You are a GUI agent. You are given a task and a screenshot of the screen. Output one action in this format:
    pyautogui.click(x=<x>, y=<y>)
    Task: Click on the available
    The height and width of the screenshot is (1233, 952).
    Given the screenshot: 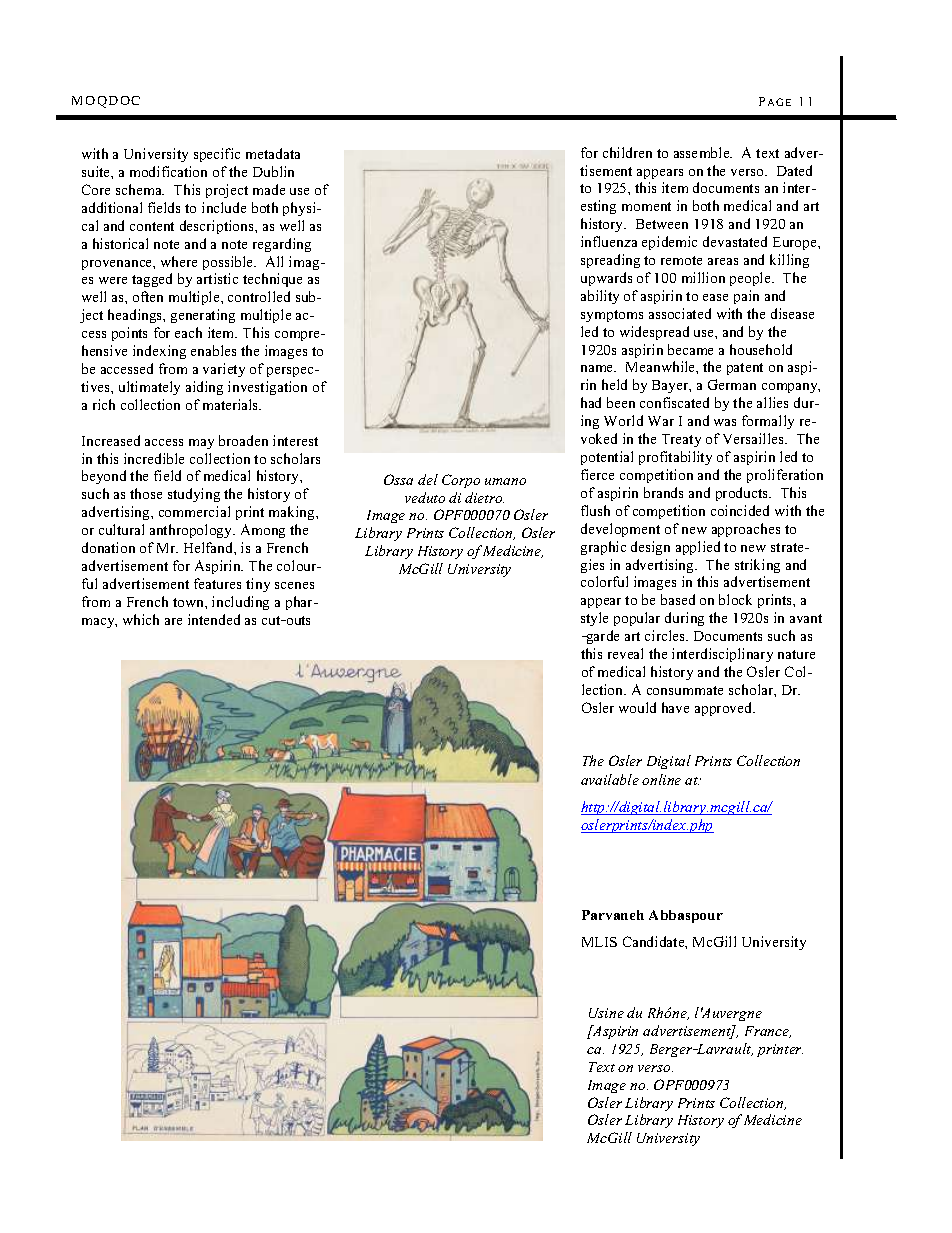 What is the action you would take?
    pyautogui.click(x=610, y=779)
